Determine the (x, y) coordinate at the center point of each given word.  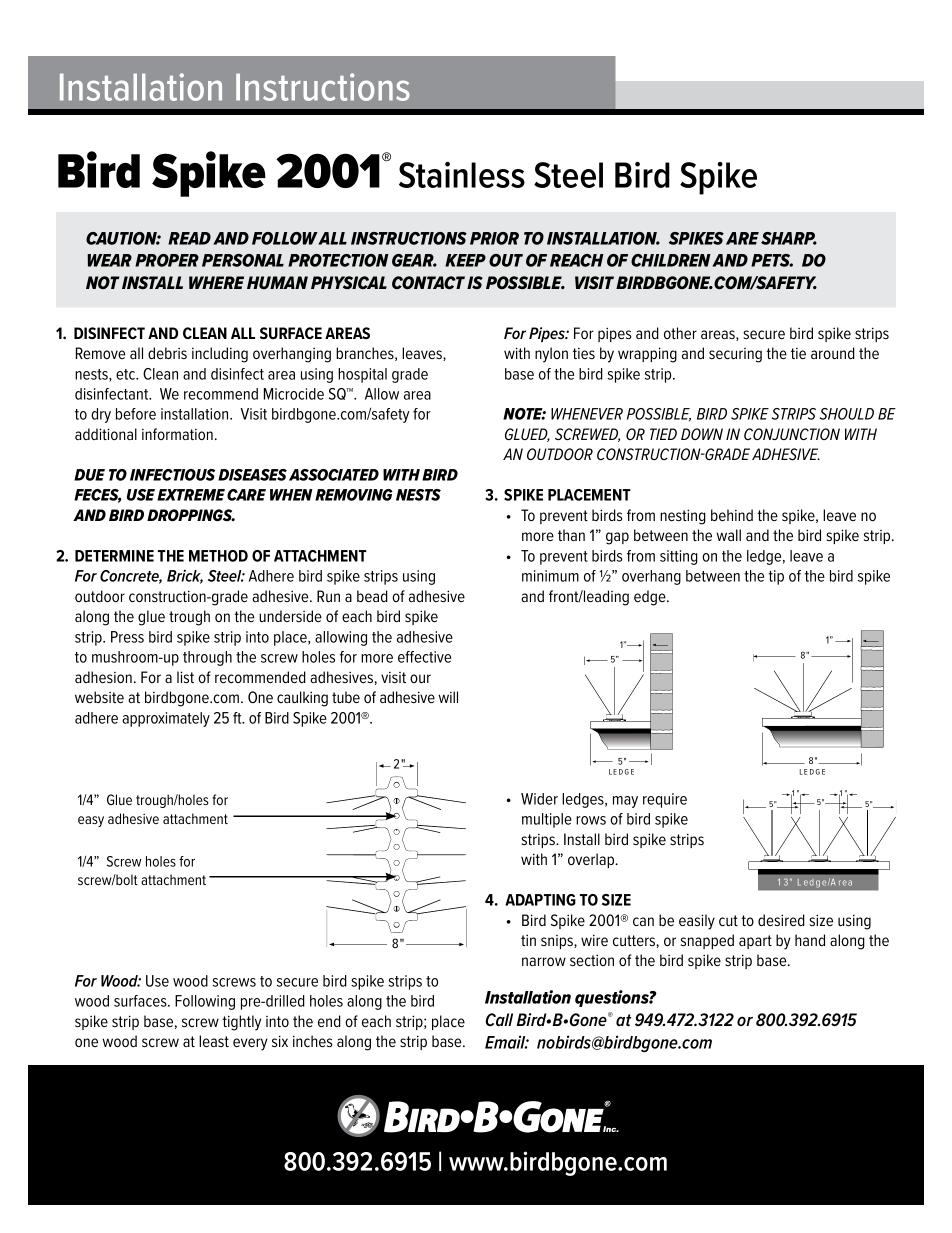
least (214, 1041)
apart (755, 942)
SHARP (789, 238)
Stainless (462, 175)
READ (189, 238)
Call (499, 1019)
